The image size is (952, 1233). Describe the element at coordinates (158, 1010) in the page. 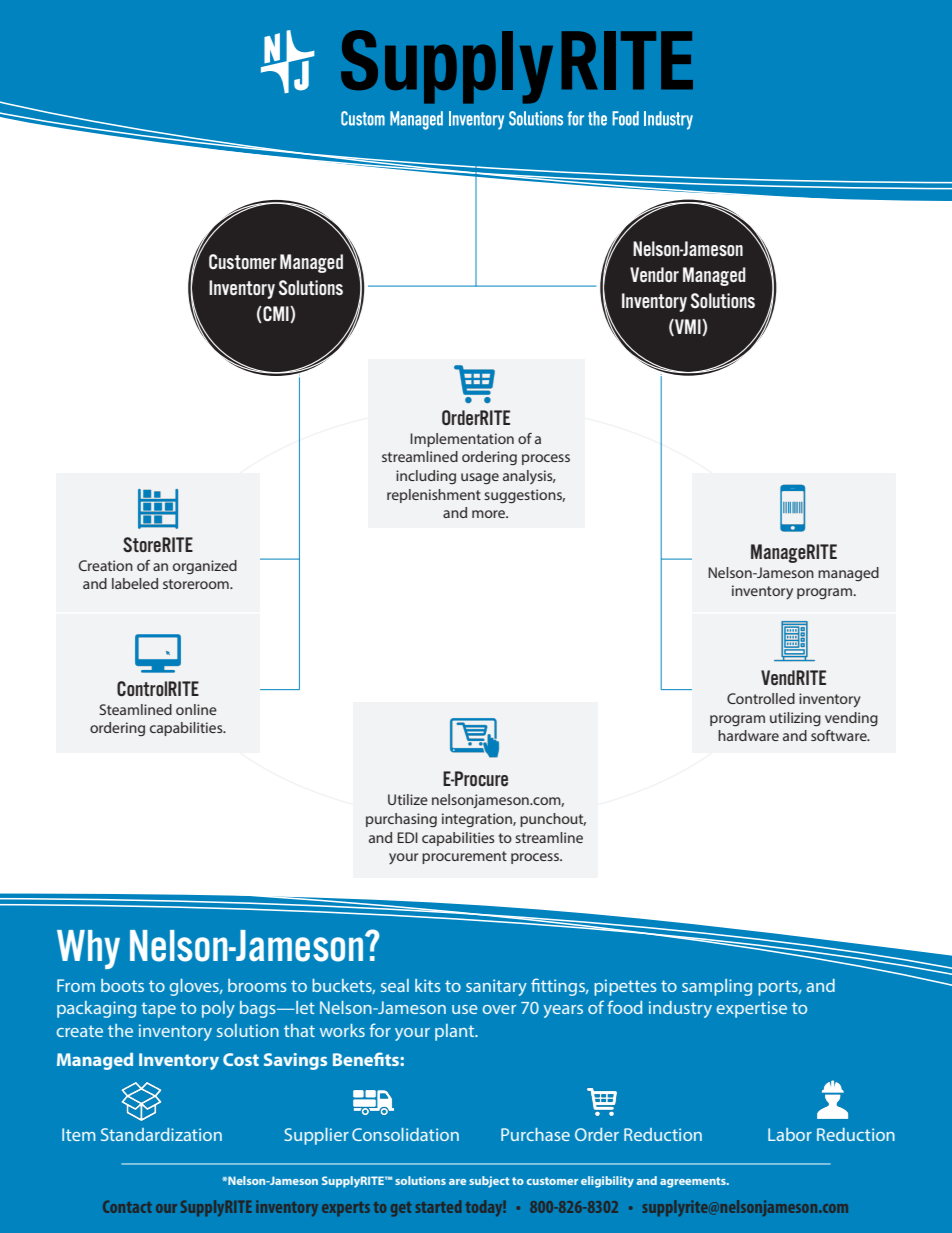

I see `tape` at that location.
